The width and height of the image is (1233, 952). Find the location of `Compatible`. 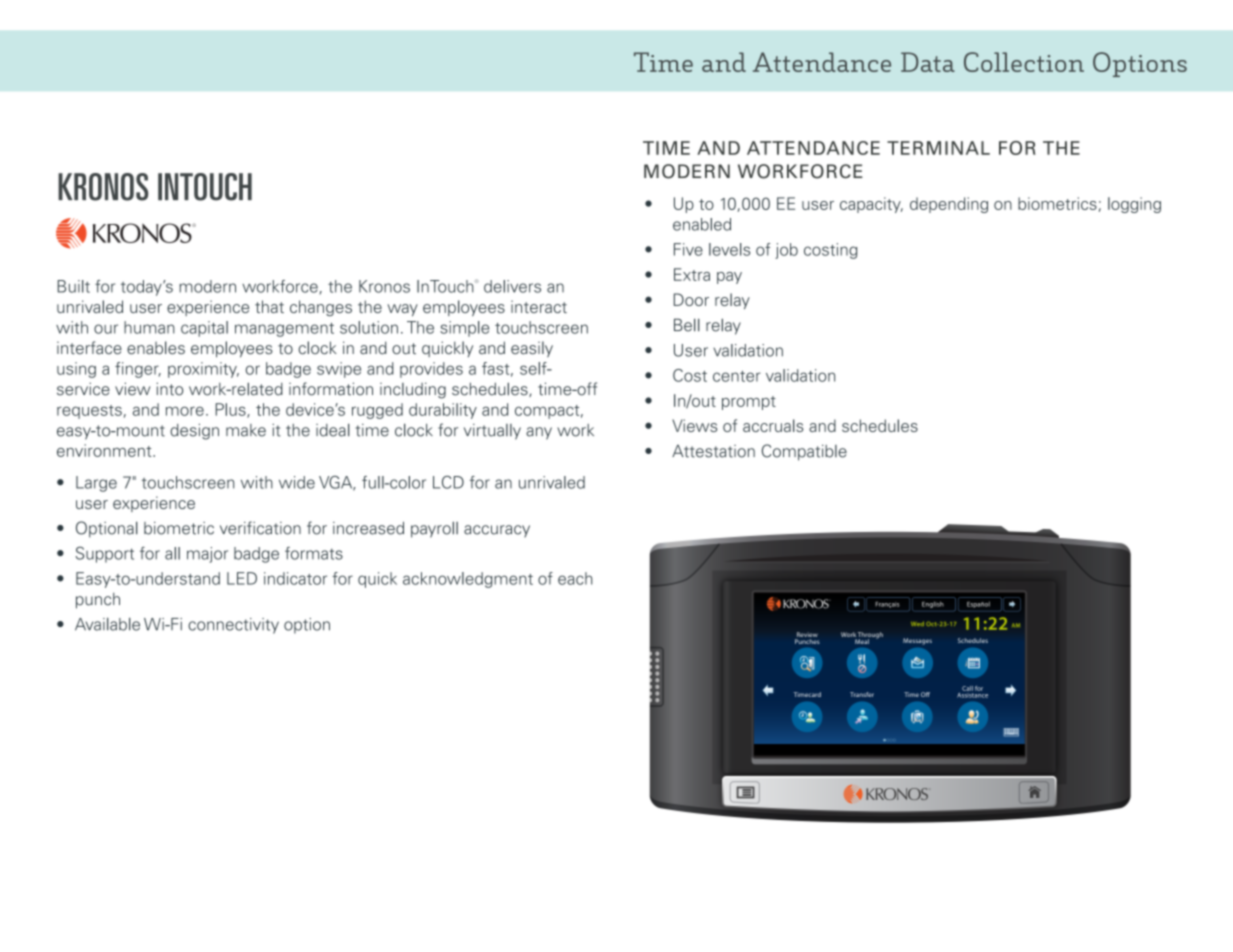

Compatible is located at coordinates (804, 452).
